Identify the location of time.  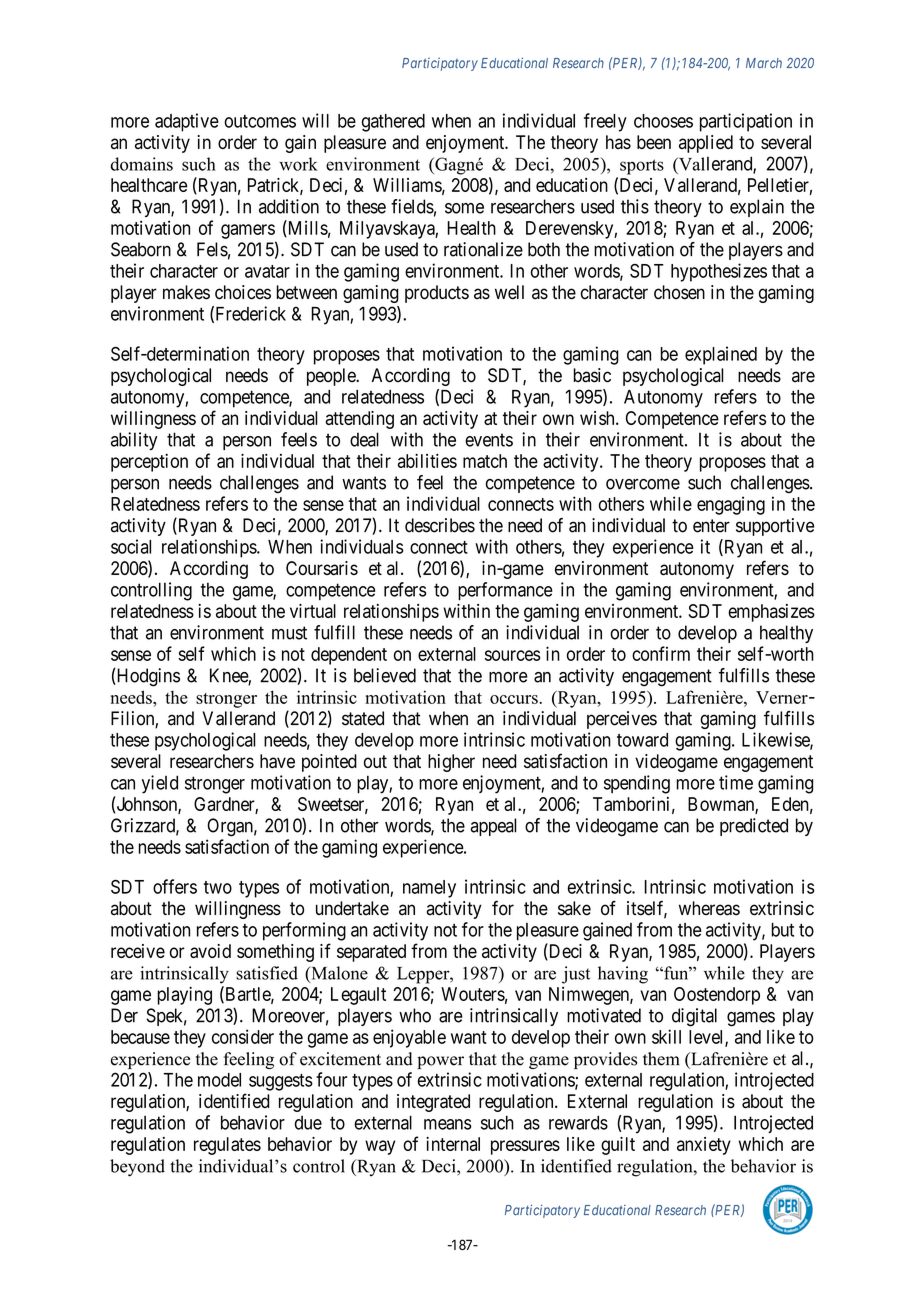
(736, 782).
